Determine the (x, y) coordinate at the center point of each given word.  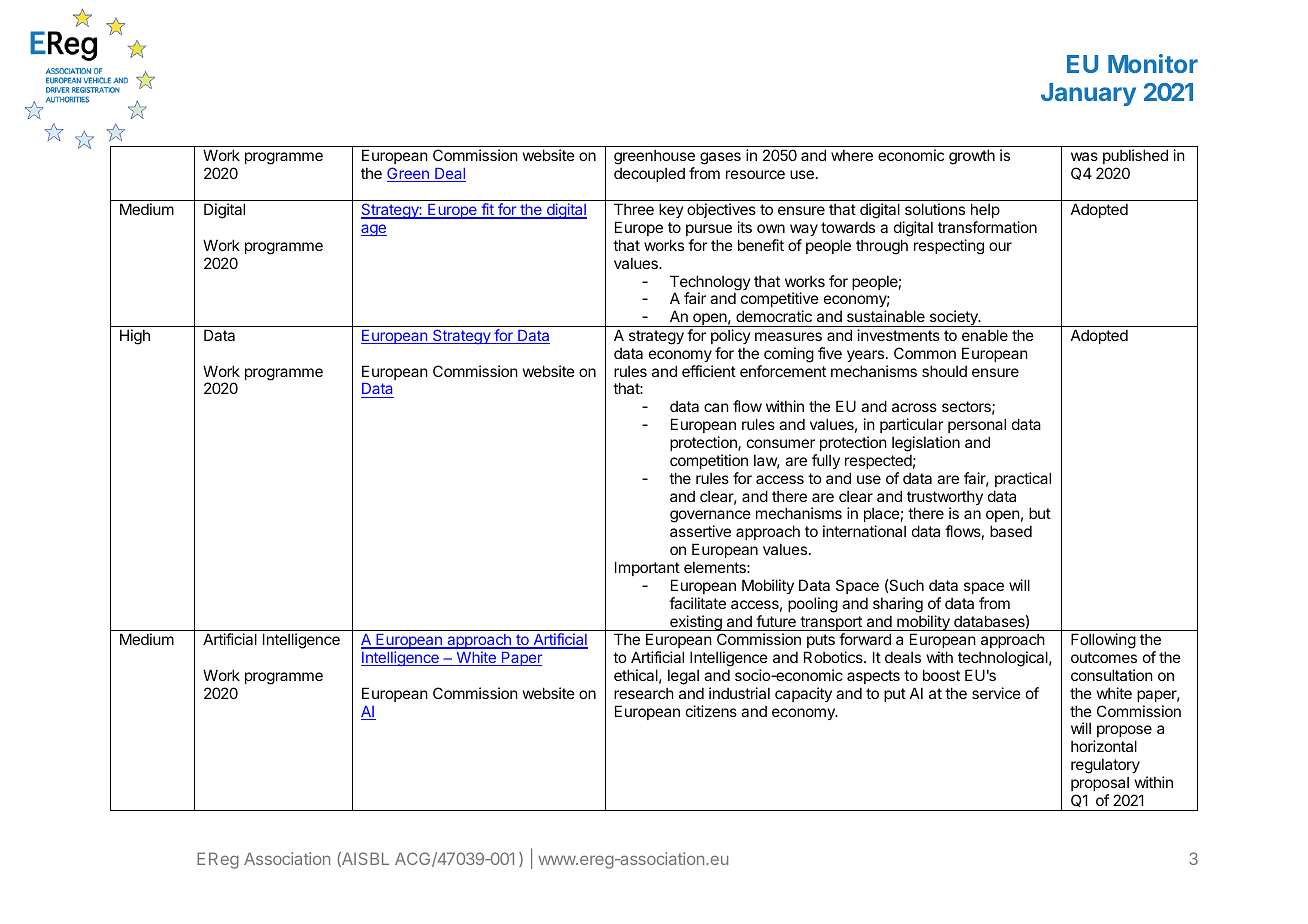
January (1088, 94)
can (716, 407)
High (135, 337)
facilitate (697, 603)
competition (709, 461)
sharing (898, 605)
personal (977, 425)
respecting (949, 247)
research (644, 693)
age (374, 230)
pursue (709, 230)
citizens (711, 711)
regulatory (1105, 766)
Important (647, 568)
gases (720, 158)
